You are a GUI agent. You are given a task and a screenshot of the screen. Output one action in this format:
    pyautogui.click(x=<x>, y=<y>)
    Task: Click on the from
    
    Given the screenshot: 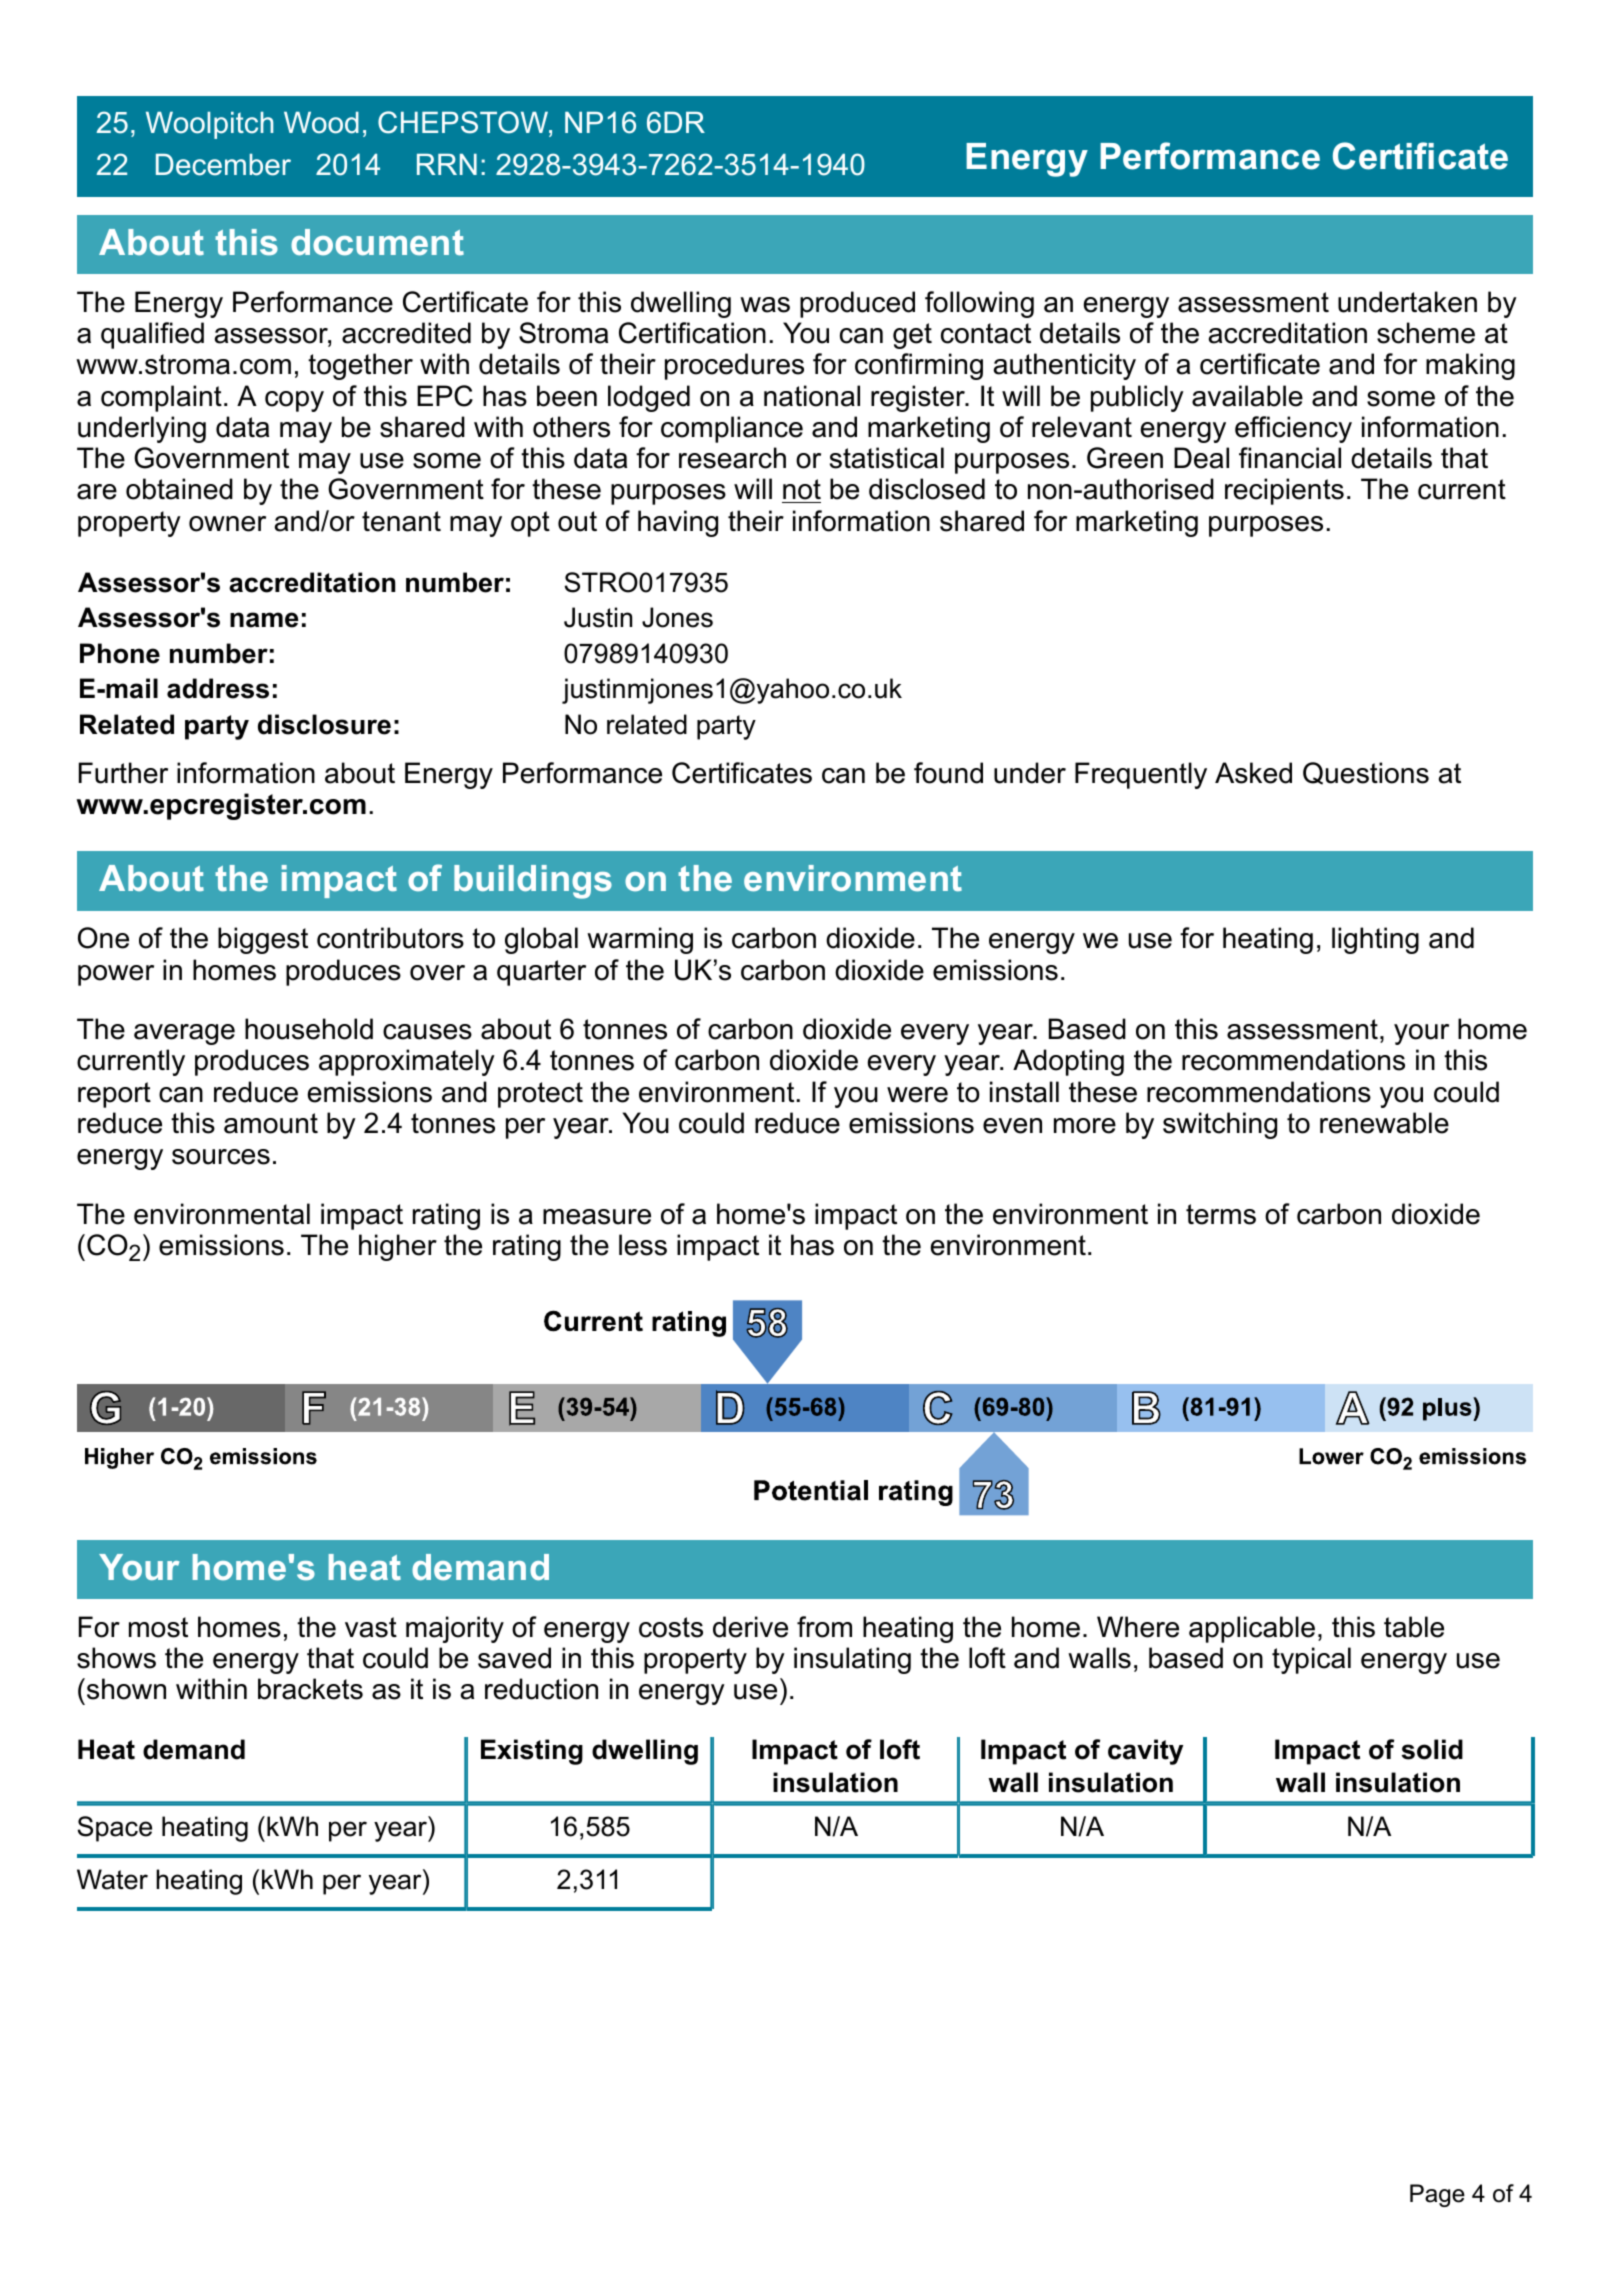 What is the action you would take?
    pyautogui.click(x=824, y=1627)
